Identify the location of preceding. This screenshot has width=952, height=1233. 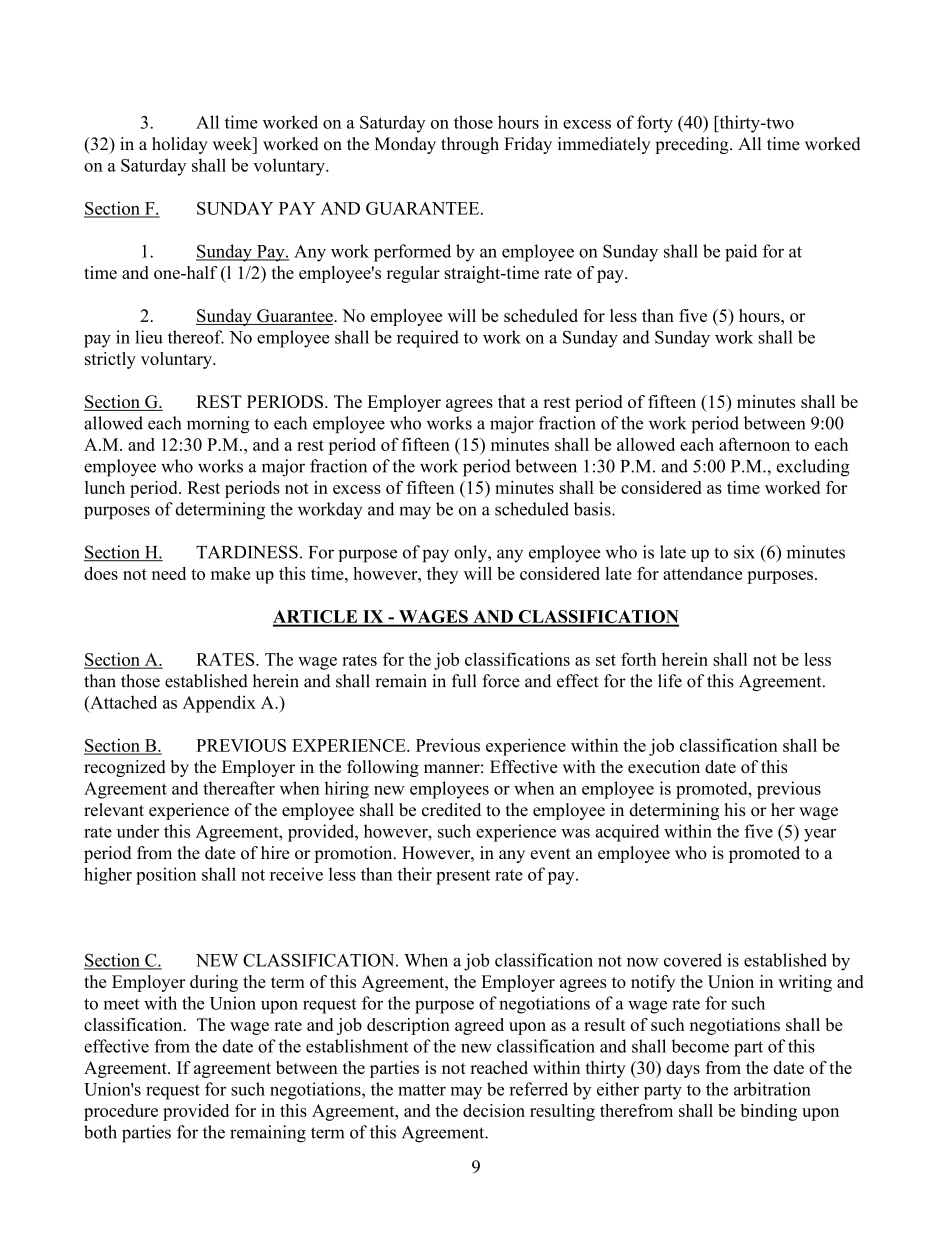
(693, 145).
